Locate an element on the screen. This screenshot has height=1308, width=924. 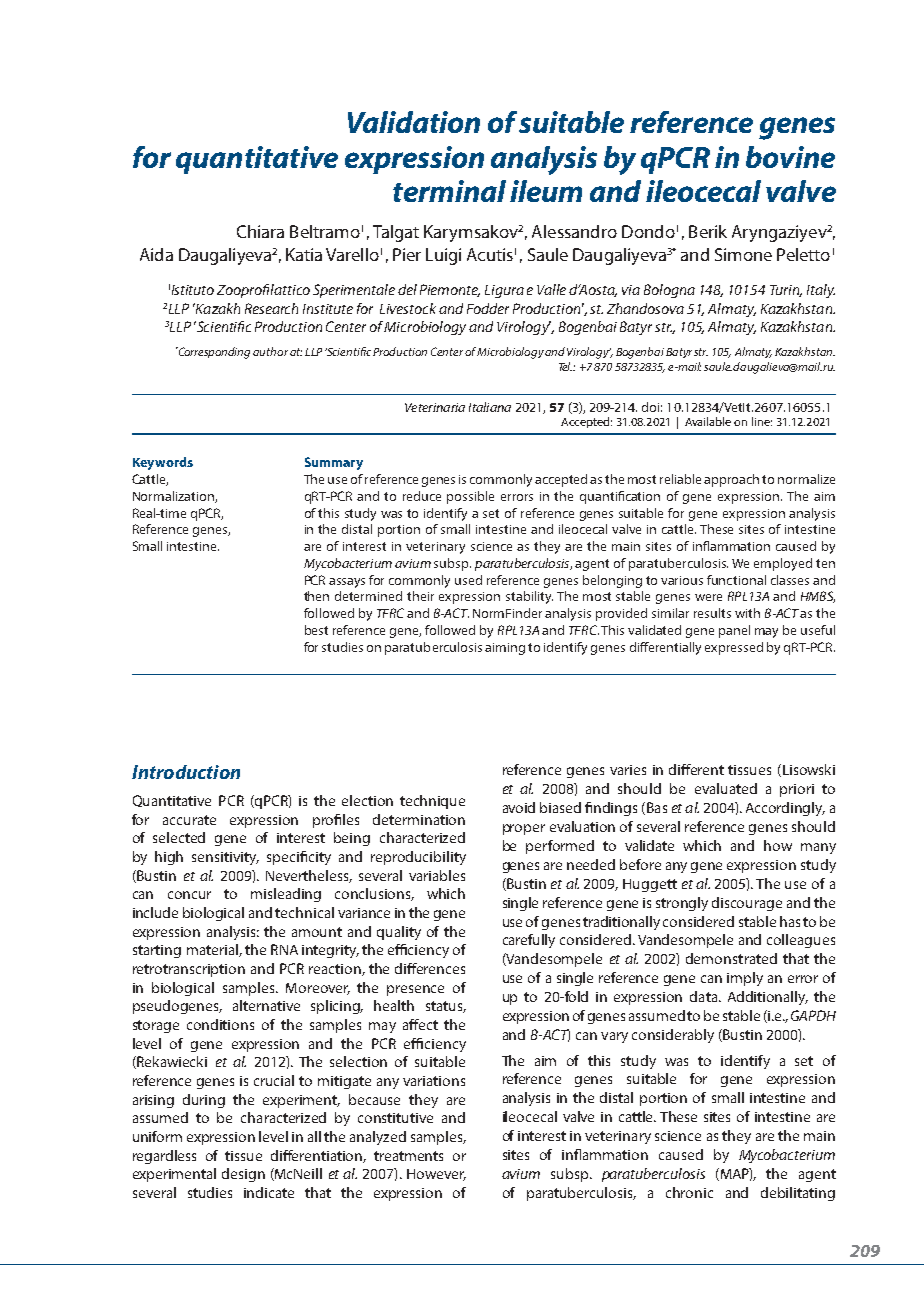
design is located at coordinates (243, 1175).
